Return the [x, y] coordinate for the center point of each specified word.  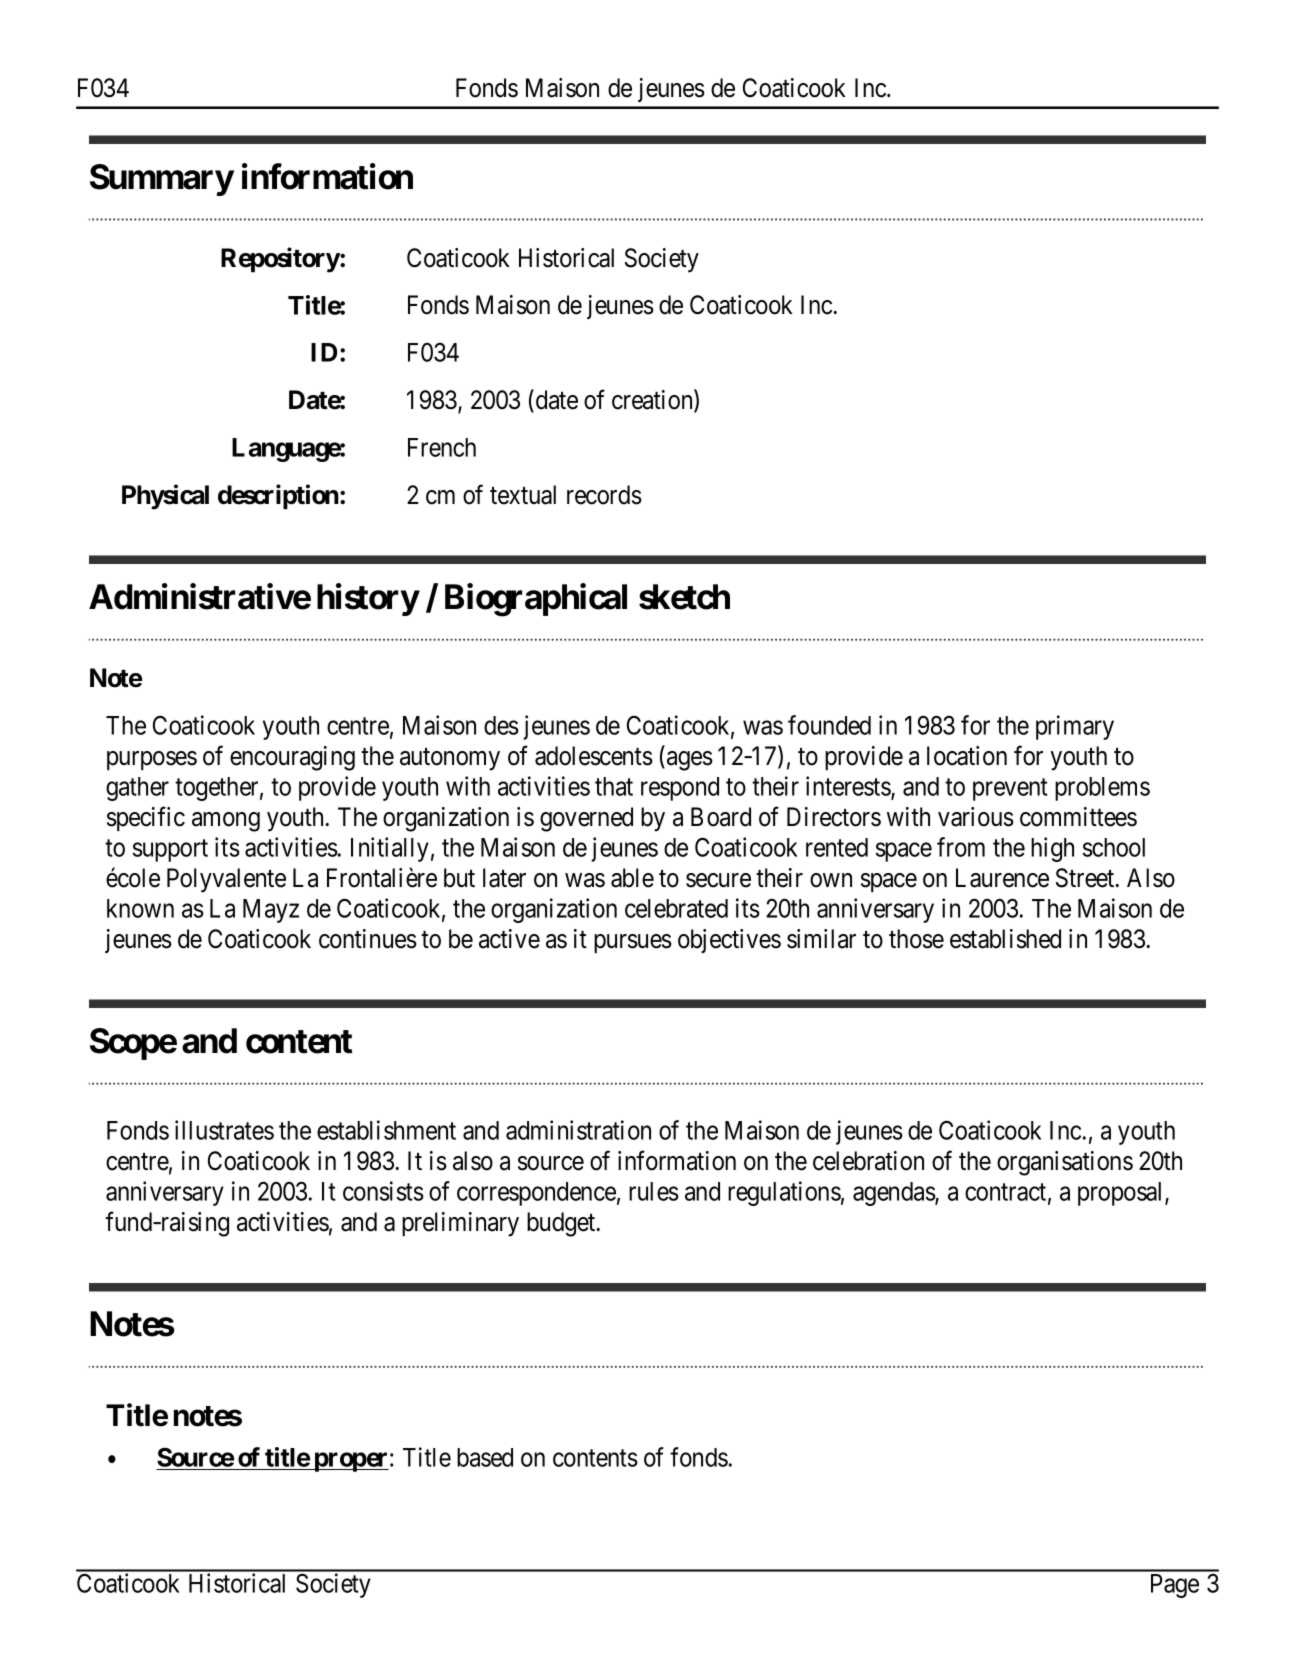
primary [1075, 727]
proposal [1122, 1194]
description [279, 496]
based [485, 1457]
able [632, 878]
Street [1086, 878]
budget [562, 1224]
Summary [162, 180]
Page [1175, 1586]
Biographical [536, 600]
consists [383, 1191]
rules [654, 1191]
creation [653, 400]
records [604, 495]
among [226, 822]
